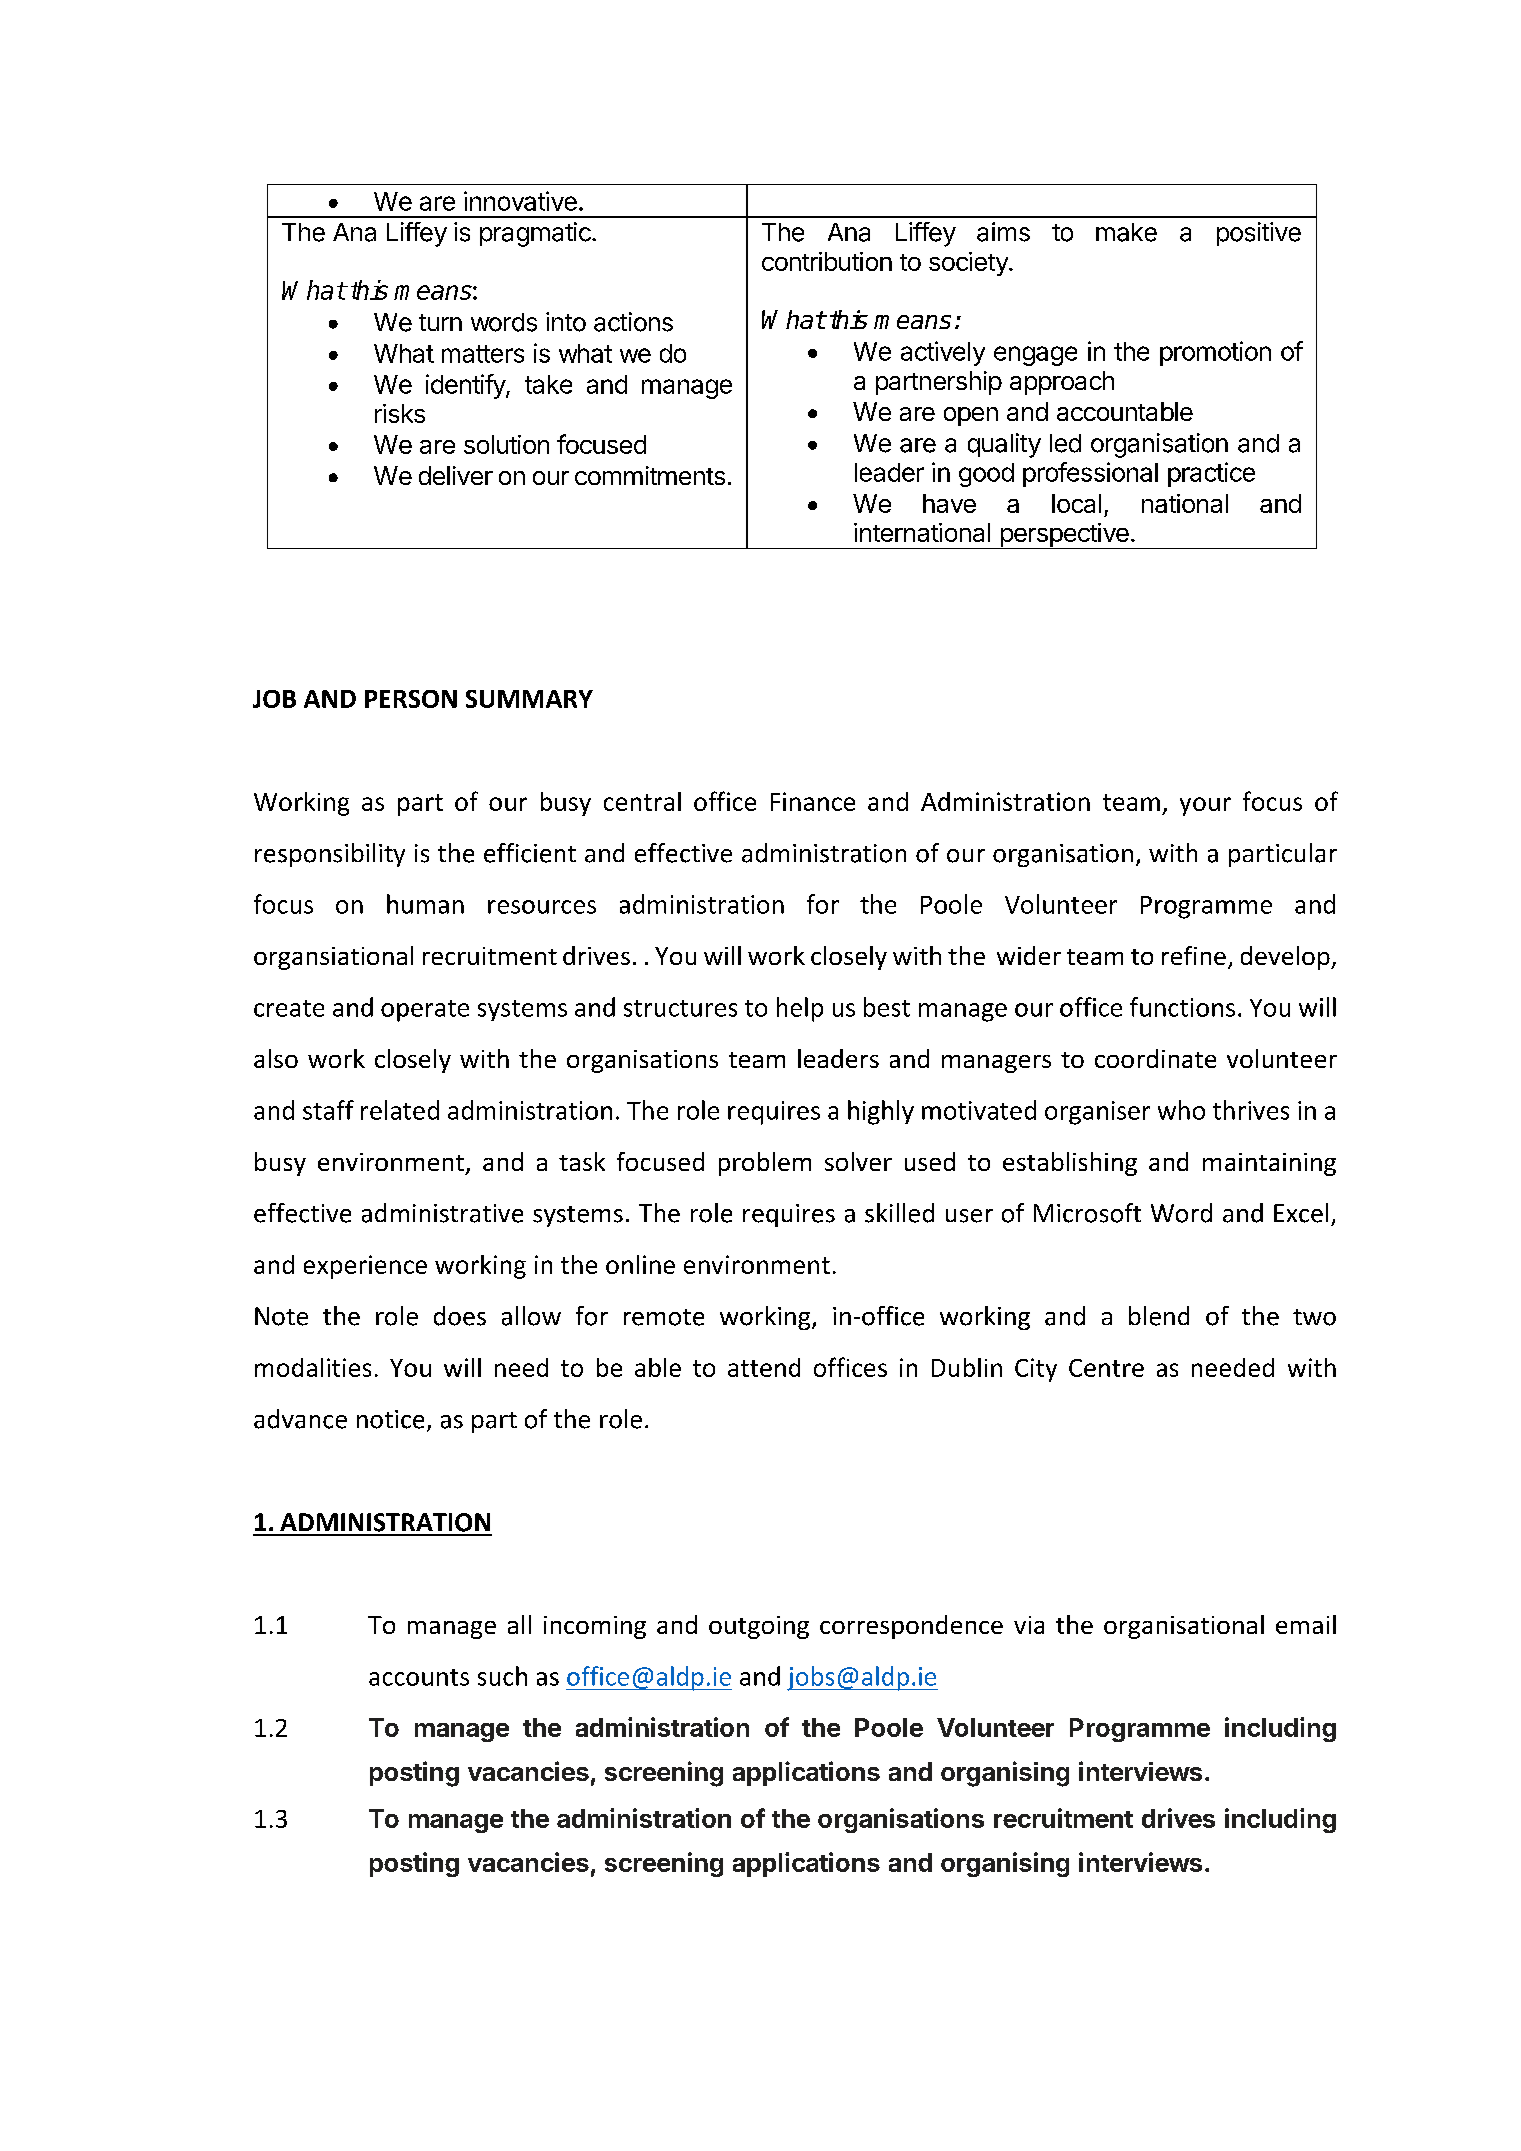  What do you see at coordinates (1126, 232) in the image?
I see `make` at bounding box center [1126, 232].
